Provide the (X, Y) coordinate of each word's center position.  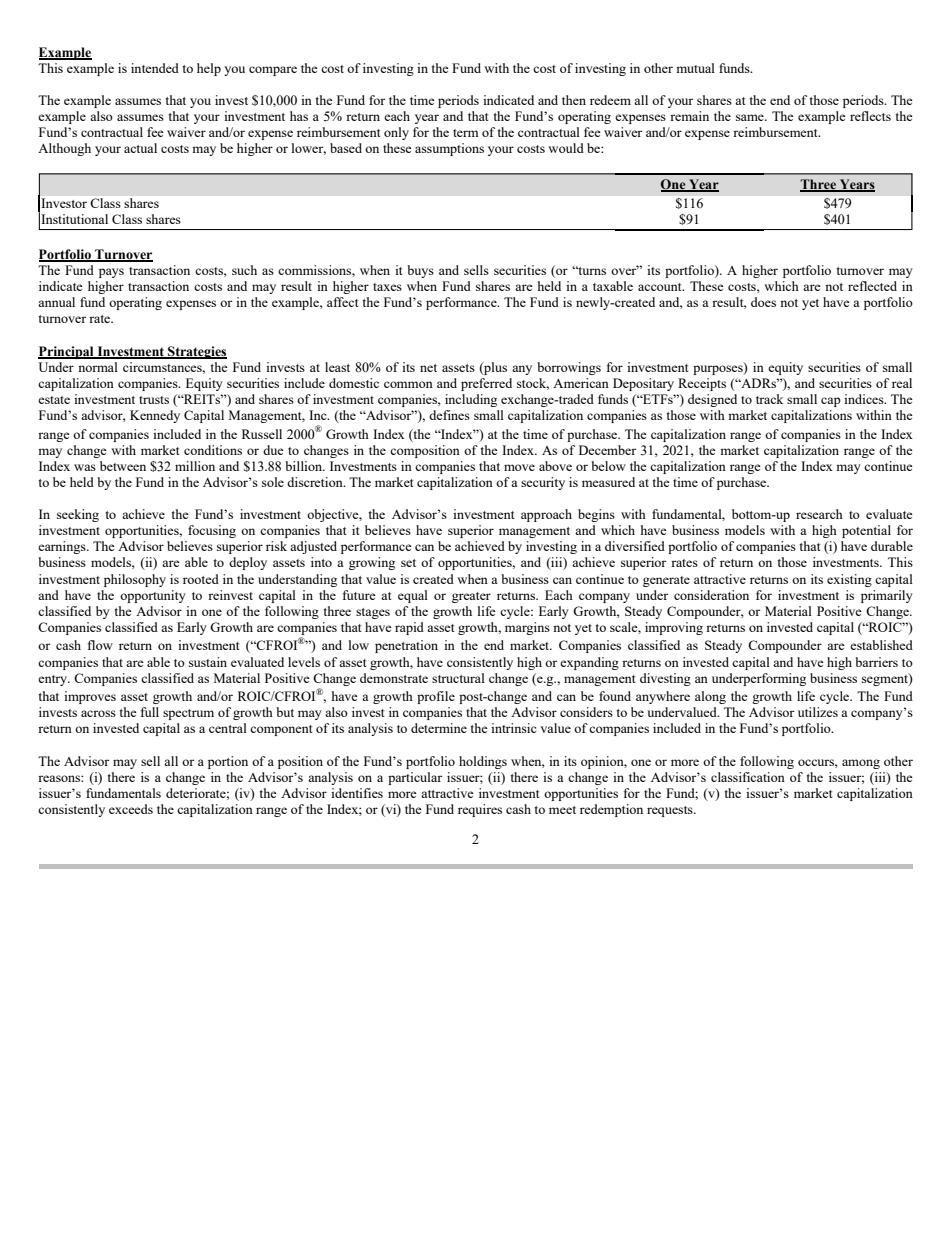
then (574, 100)
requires (480, 810)
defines (449, 415)
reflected (872, 286)
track (769, 399)
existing (849, 580)
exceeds (131, 809)
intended (155, 68)
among (861, 764)
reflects (870, 116)
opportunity (153, 596)
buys (420, 271)
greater (471, 597)
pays (111, 273)
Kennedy (155, 416)
